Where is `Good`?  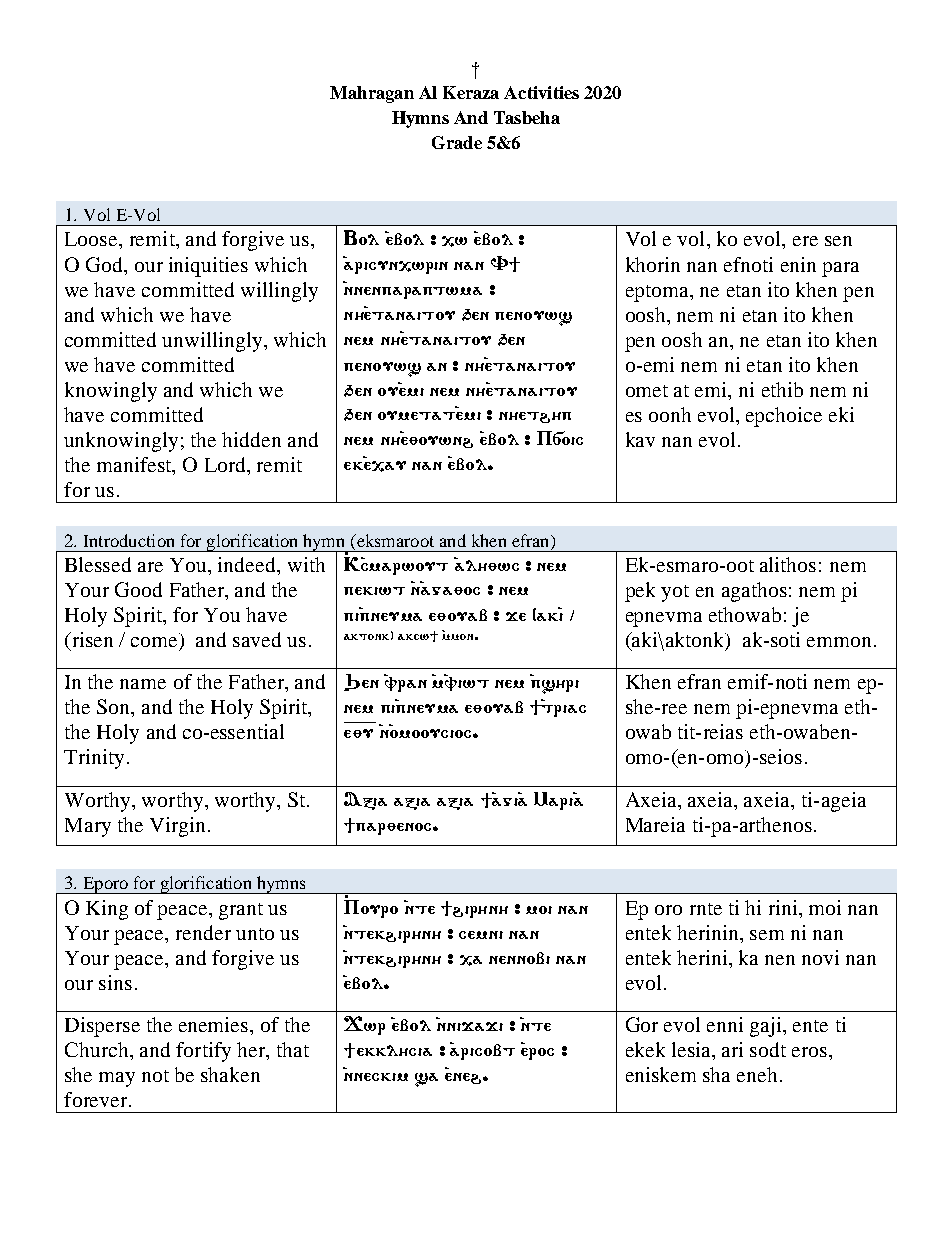 Good is located at coordinates (138, 589).
